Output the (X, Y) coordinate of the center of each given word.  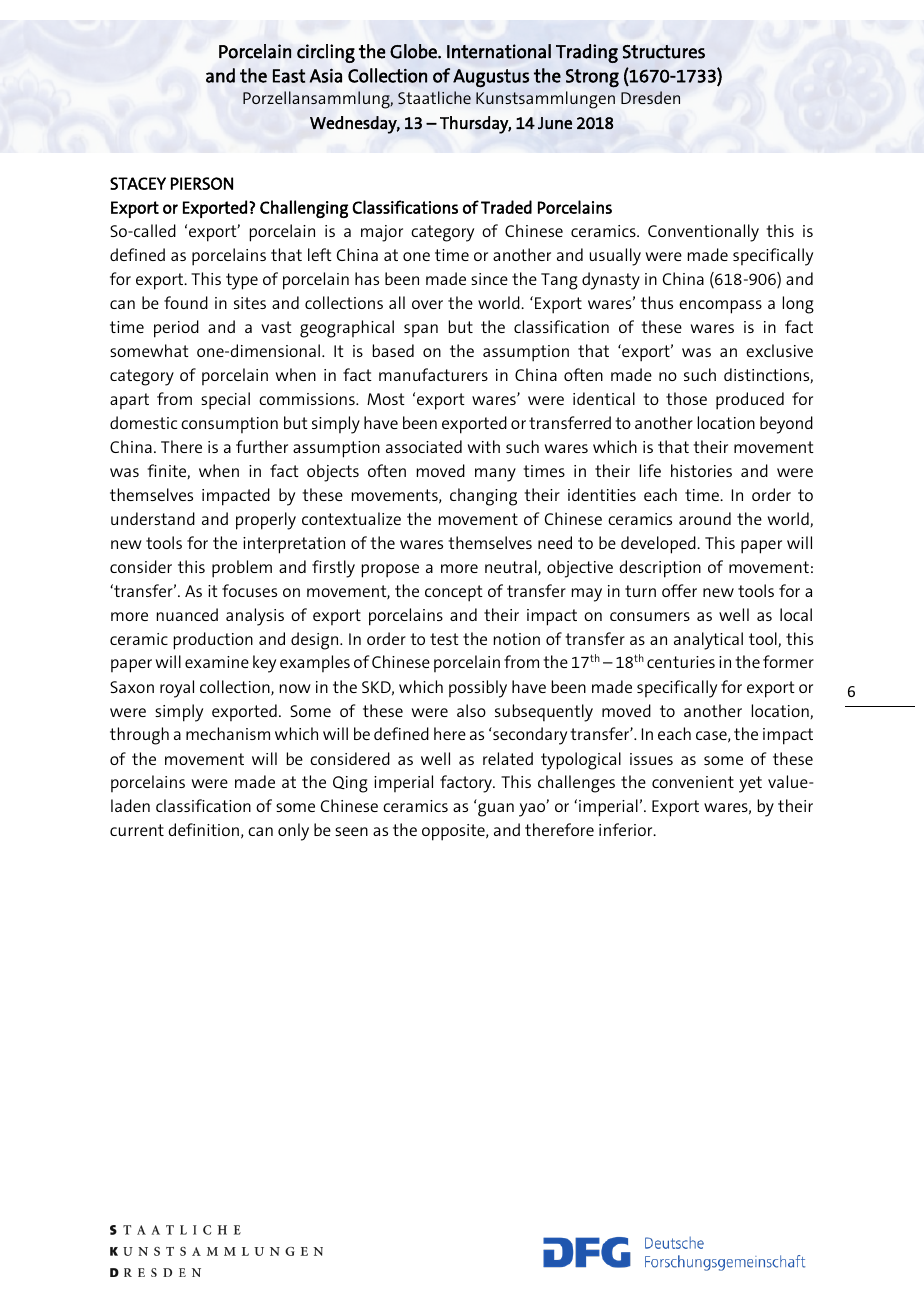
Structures (664, 52)
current (137, 830)
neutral (512, 568)
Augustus (491, 78)
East (289, 76)
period (176, 329)
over (427, 304)
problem (242, 569)
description (660, 569)
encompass (720, 307)
